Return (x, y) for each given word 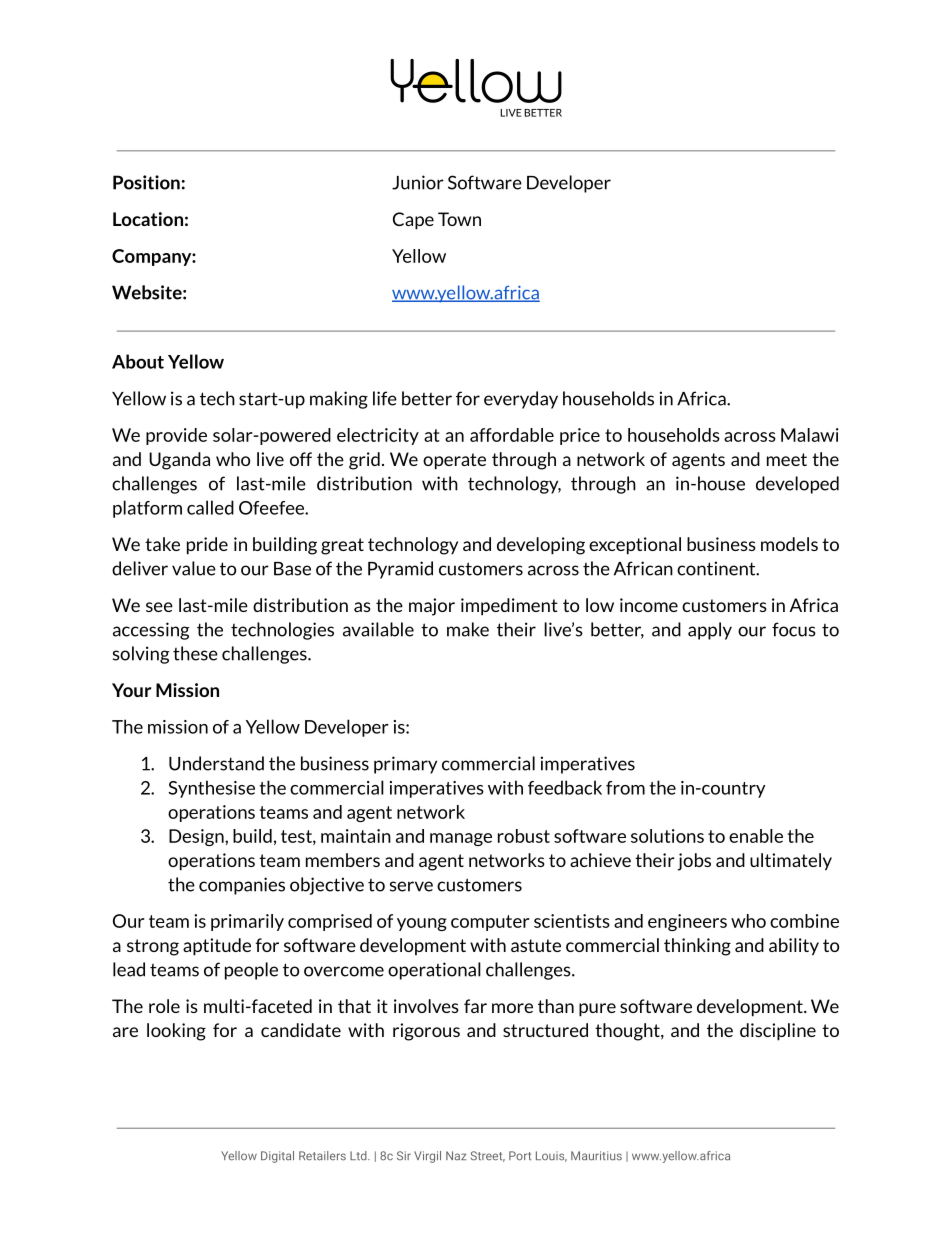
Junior (418, 182)
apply (710, 631)
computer (490, 923)
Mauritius (596, 1156)
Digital (277, 1157)
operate (454, 461)
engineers (687, 922)
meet (787, 459)
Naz (456, 1155)
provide (176, 436)
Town (459, 219)
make (468, 629)
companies (242, 886)
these (195, 653)
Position (146, 182)
